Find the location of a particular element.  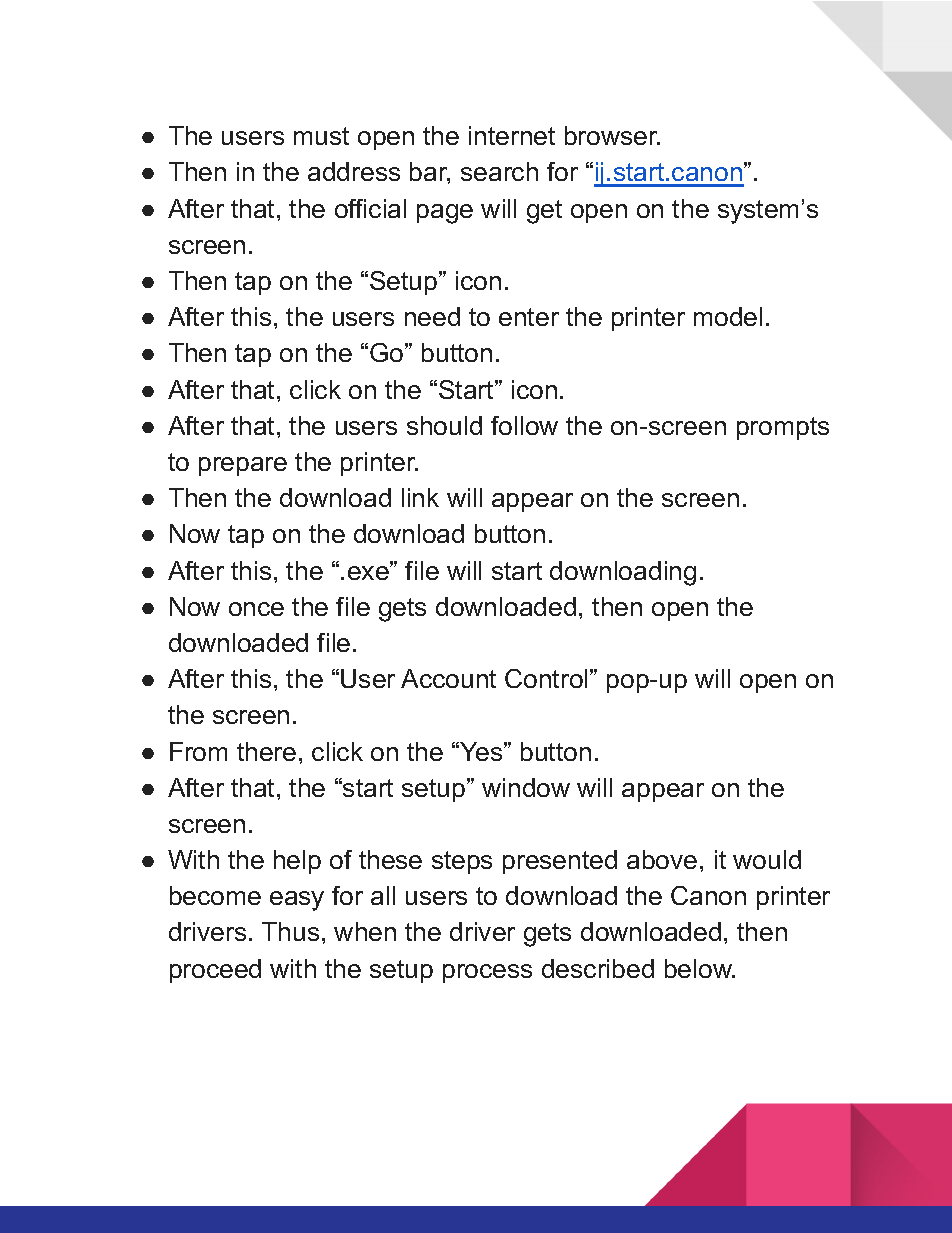

must is located at coordinates (321, 136).
